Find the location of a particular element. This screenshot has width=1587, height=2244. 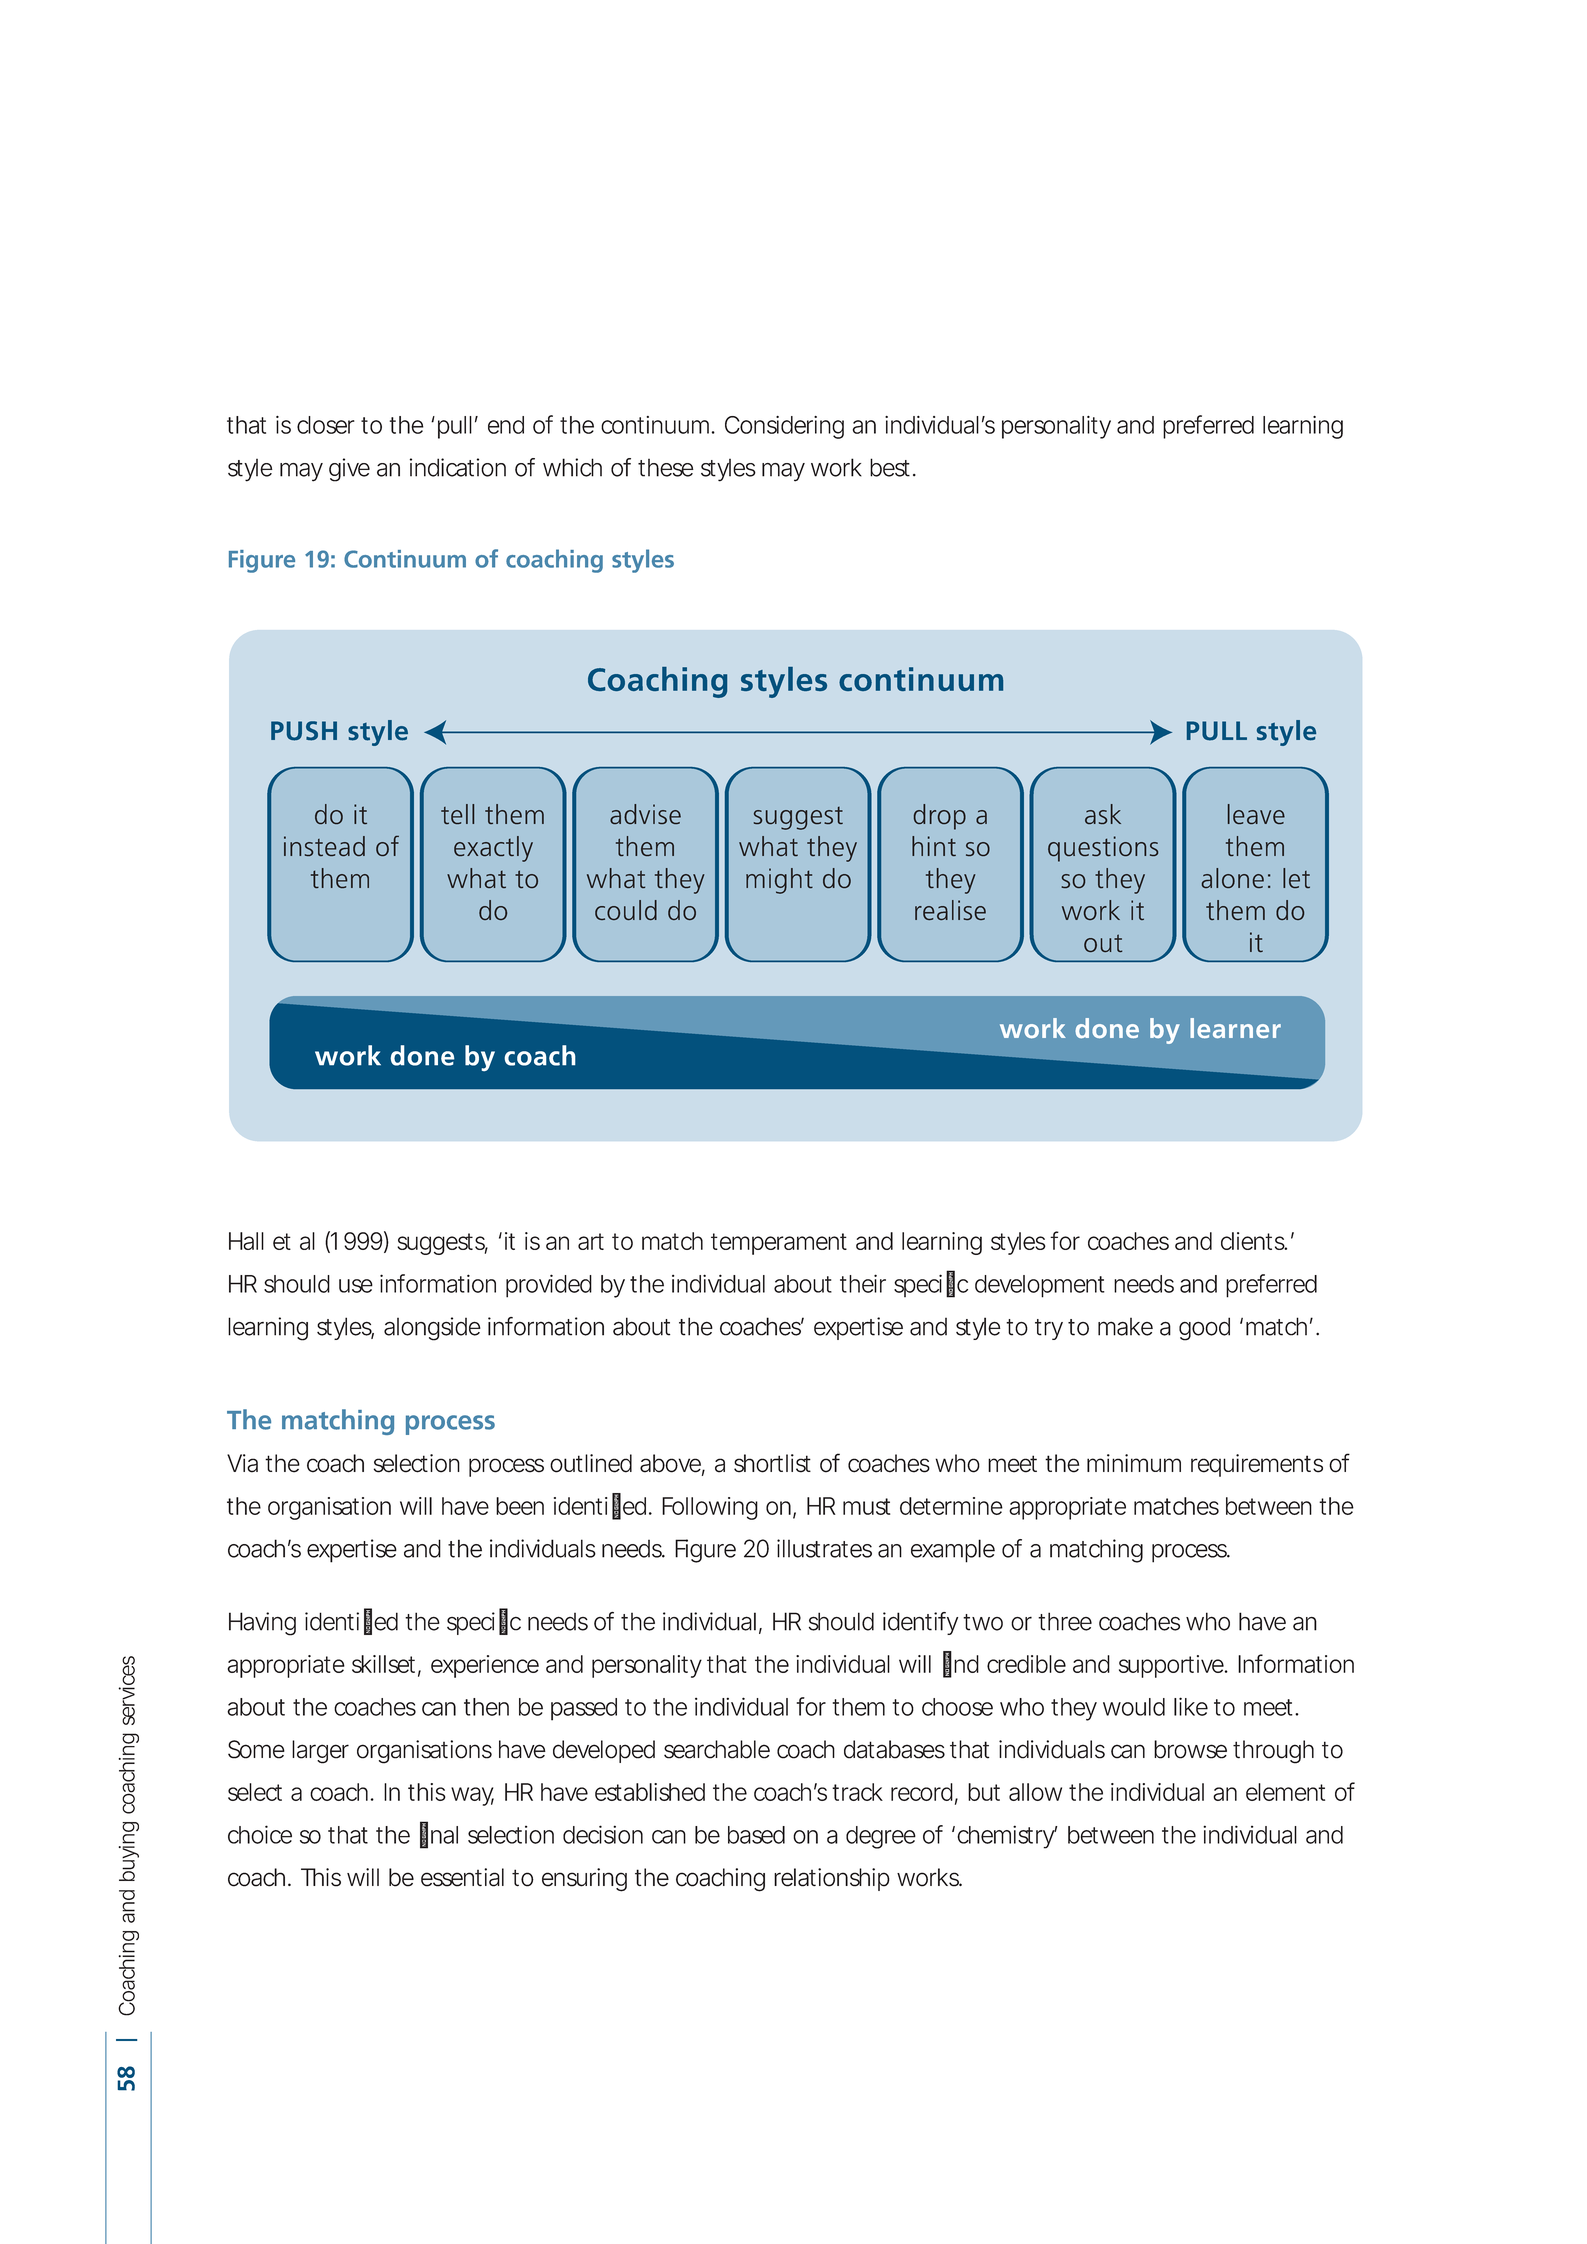

give is located at coordinates (349, 470).
